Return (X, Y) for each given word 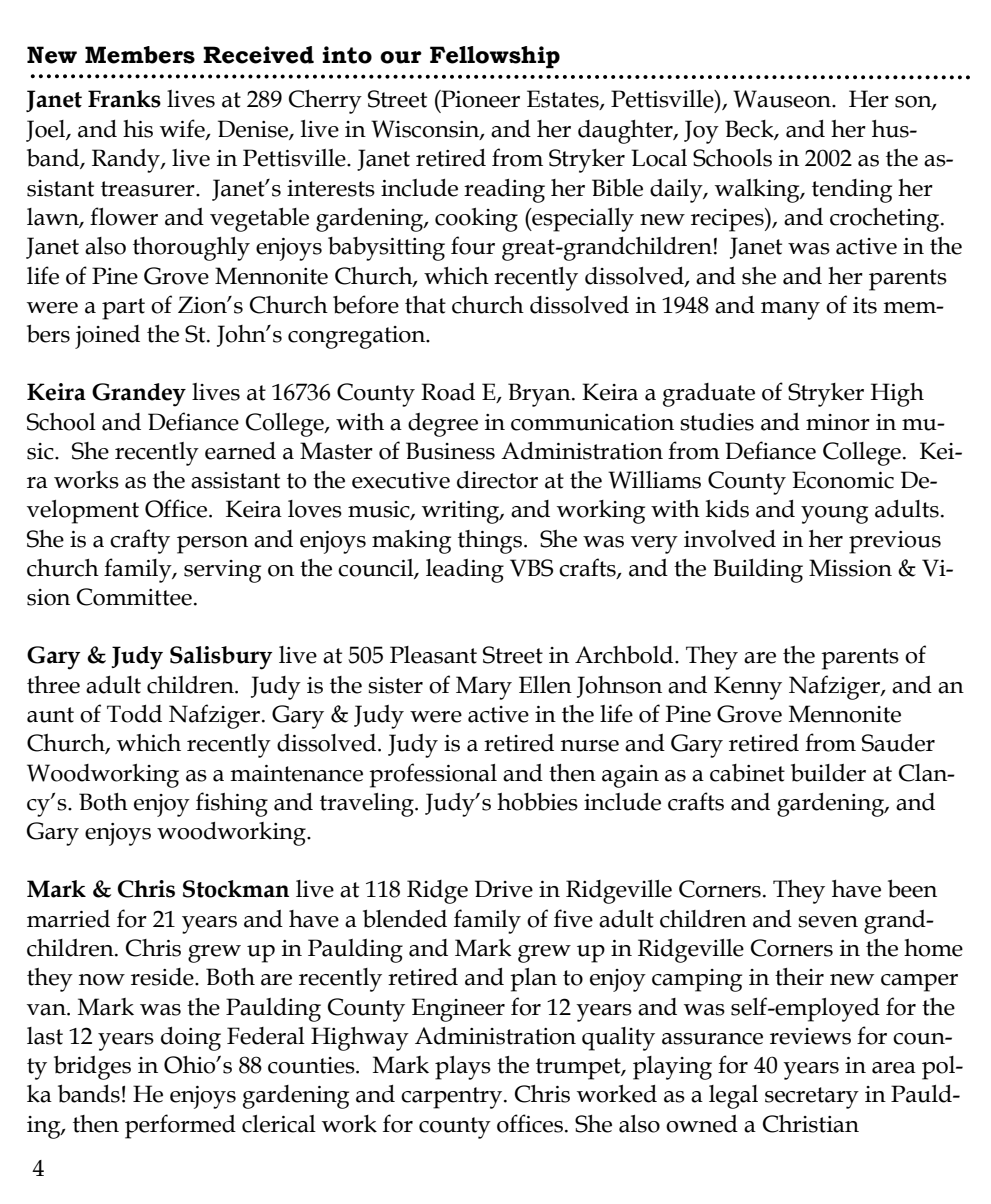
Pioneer (479, 99)
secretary (812, 1098)
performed (180, 1126)
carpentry (453, 1098)
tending (852, 191)
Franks (124, 99)
